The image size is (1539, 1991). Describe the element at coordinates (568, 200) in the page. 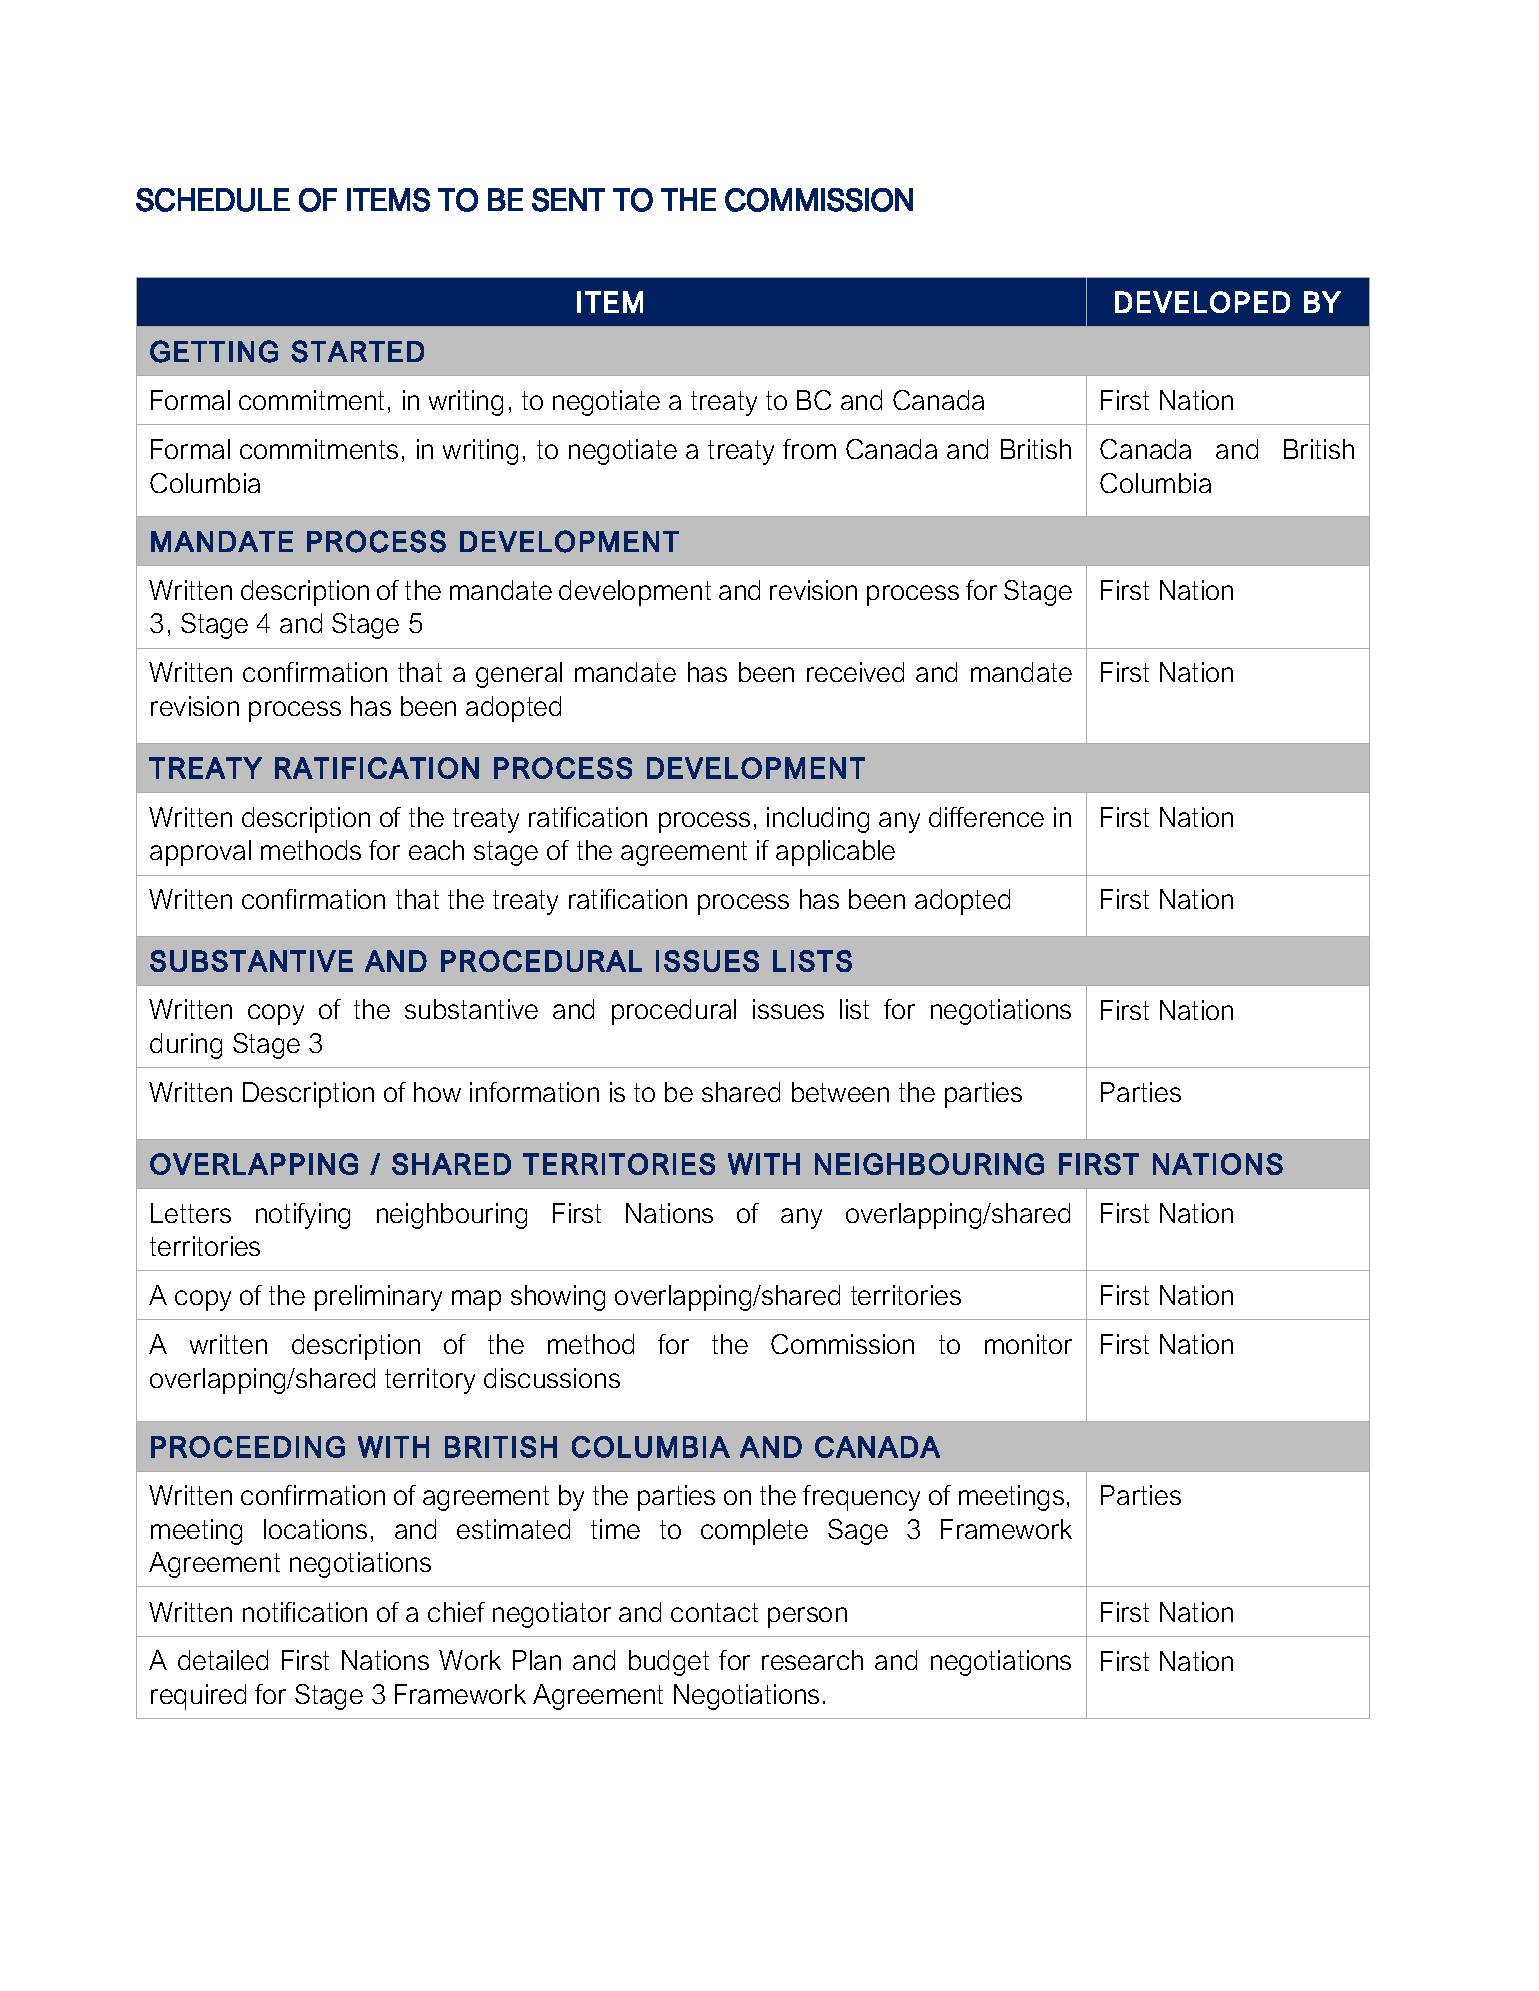

I see `SENT` at that location.
